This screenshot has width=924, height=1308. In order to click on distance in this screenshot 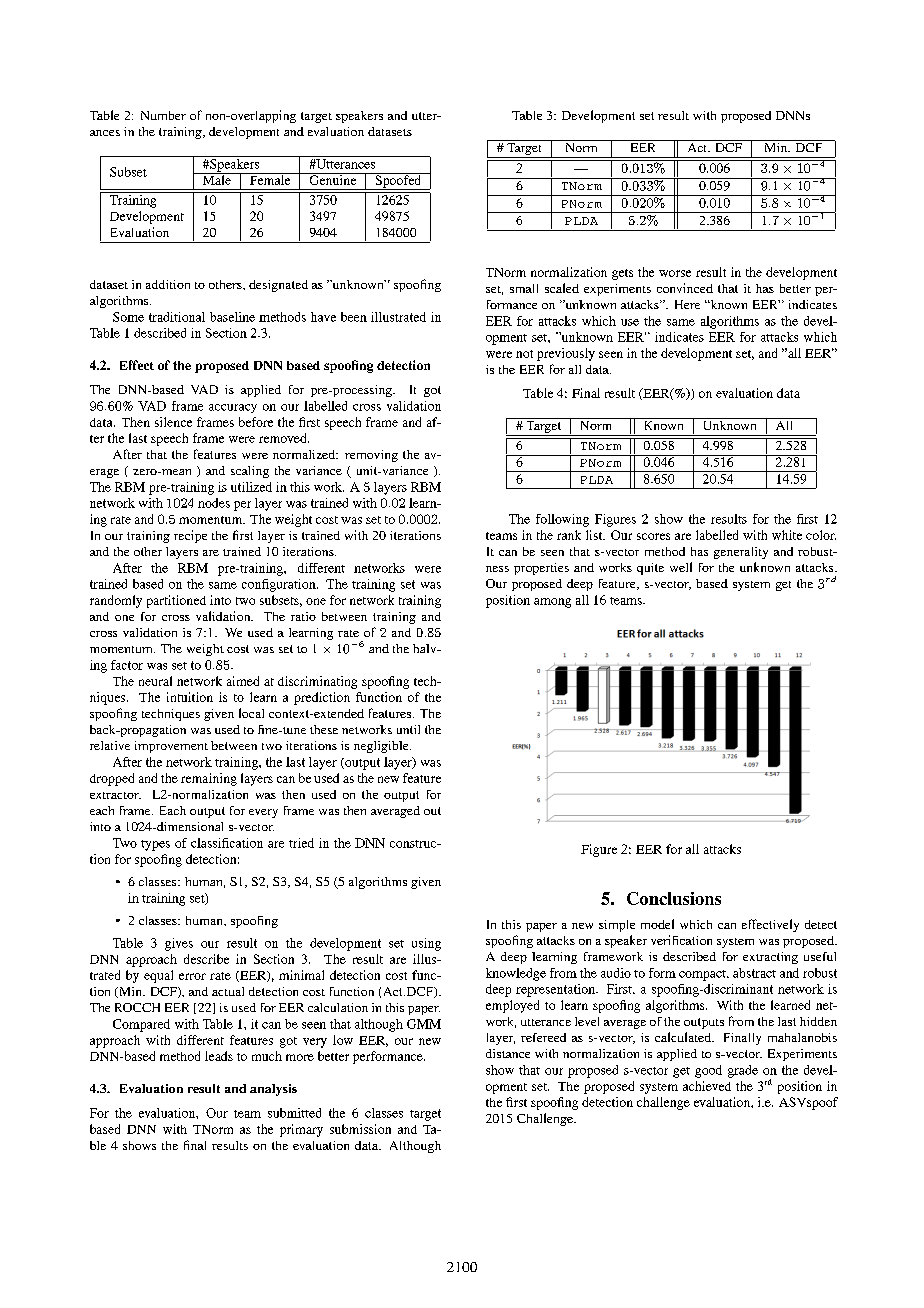, I will do `click(508, 1053)`.
